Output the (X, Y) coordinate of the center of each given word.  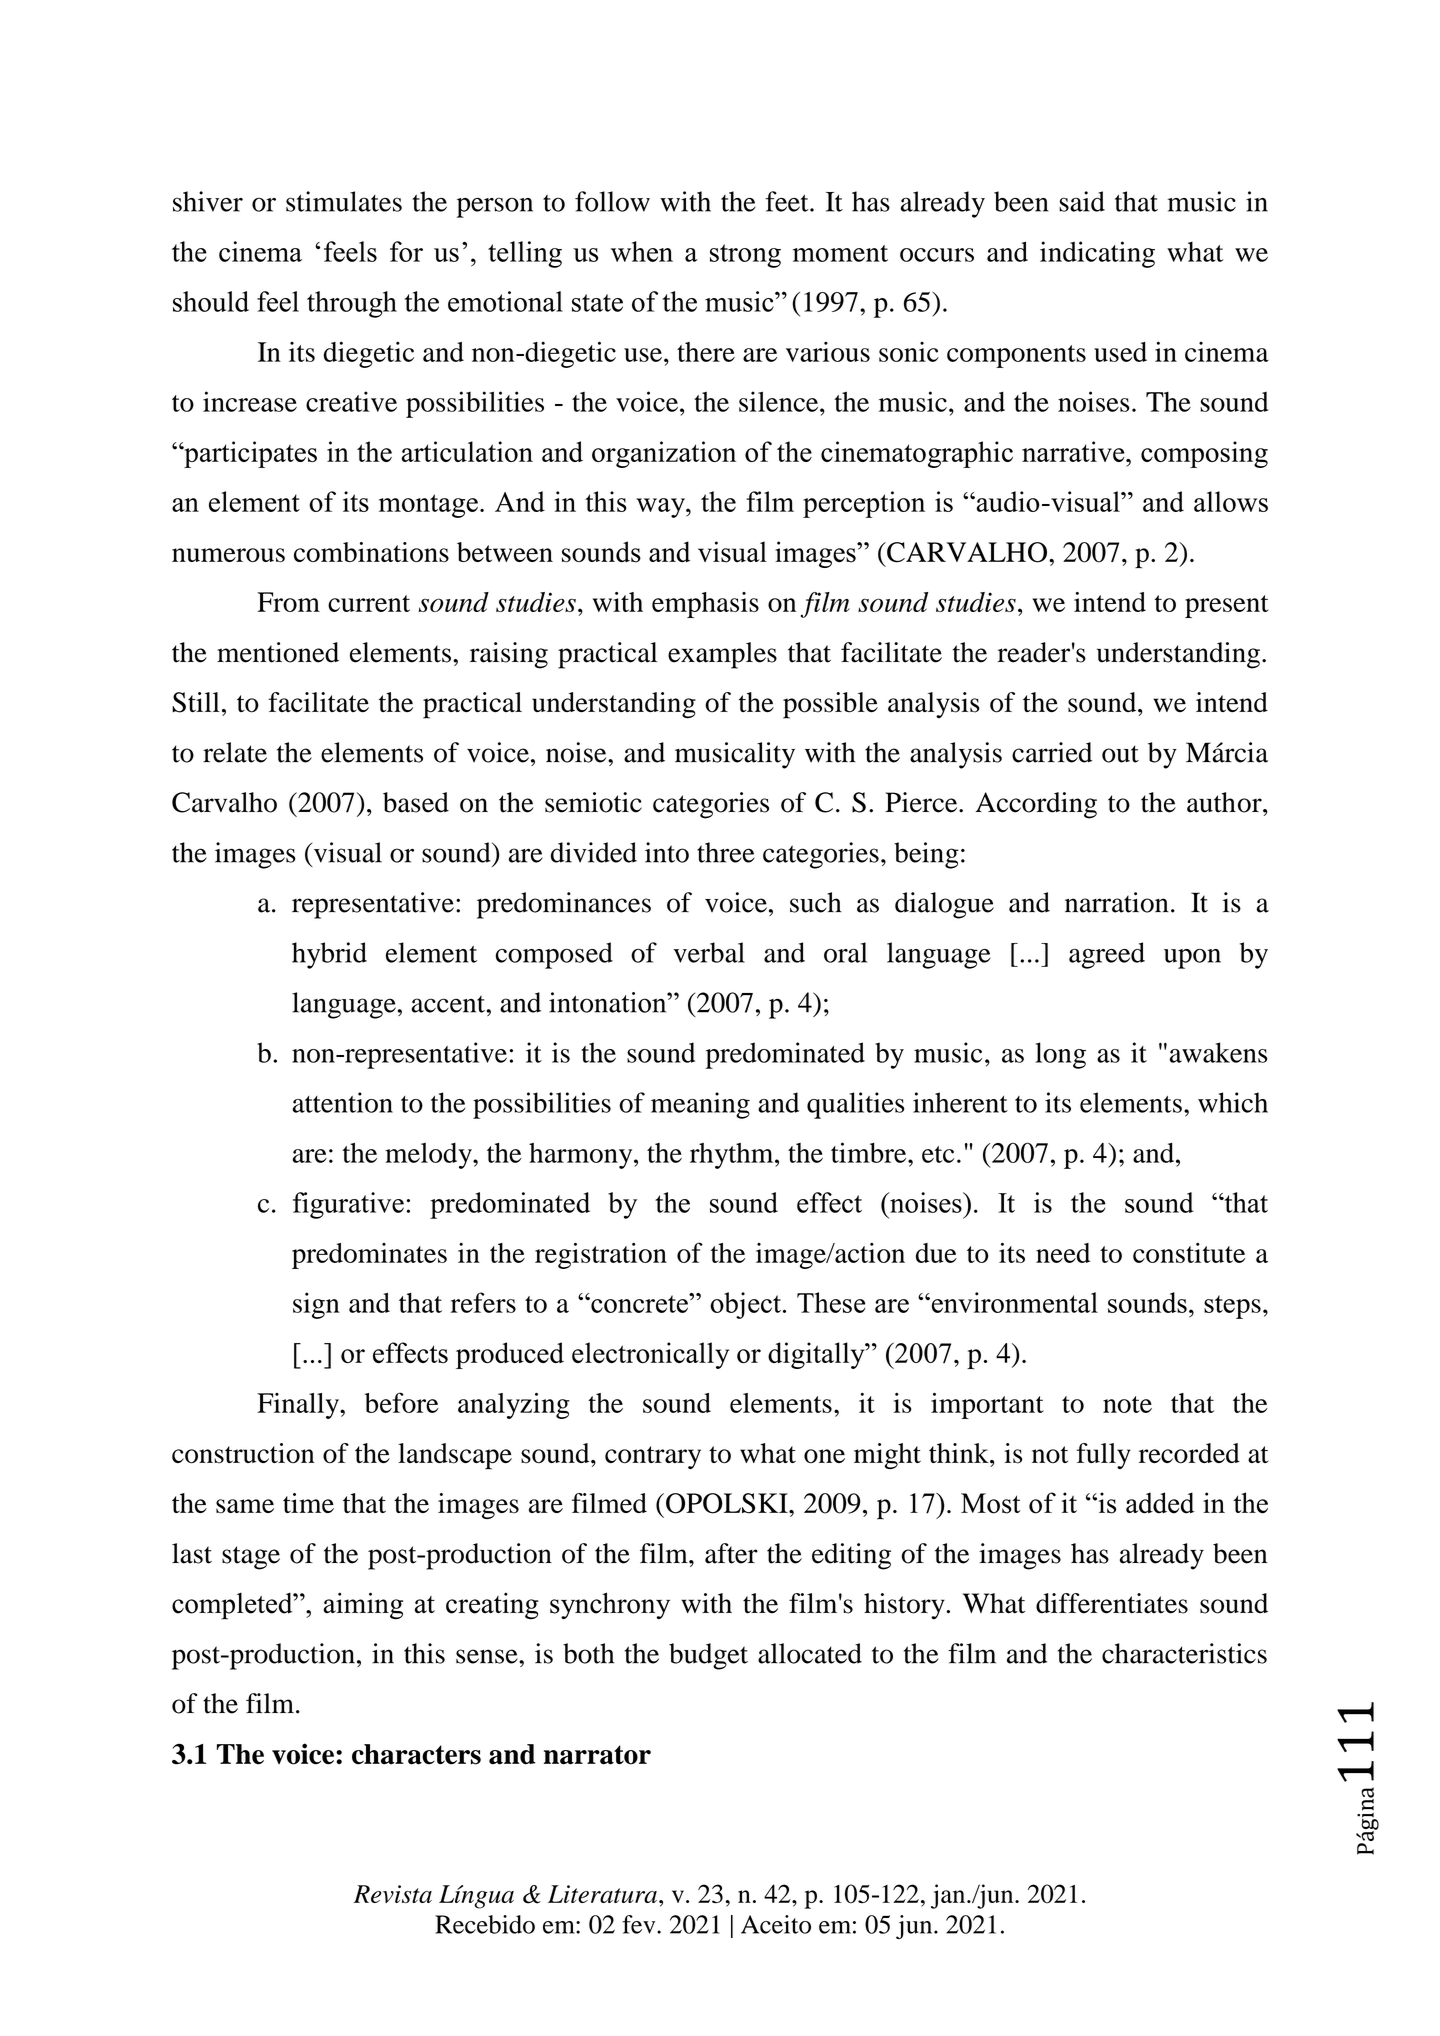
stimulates (344, 201)
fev (640, 1924)
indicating (1097, 254)
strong (745, 256)
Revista (393, 1894)
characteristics (1184, 1653)
